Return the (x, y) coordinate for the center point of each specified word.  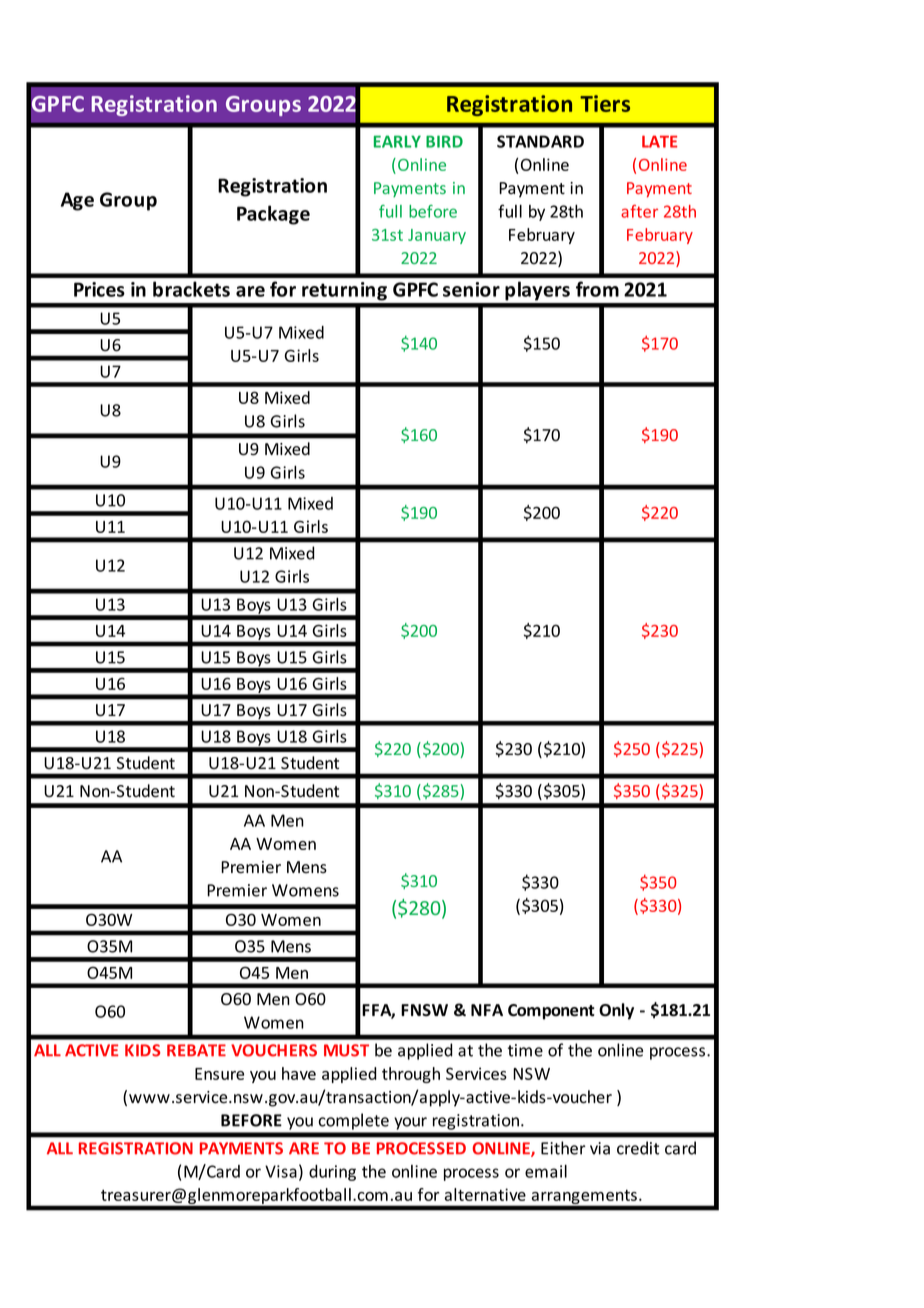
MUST (346, 1050)
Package (273, 215)
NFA (487, 1010)
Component (551, 1012)
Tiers (605, 103)
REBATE (196, 1050)
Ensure (219, 1074)
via (600, 1148)
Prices (99, 289)
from (597, 289)
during (332, 1173)
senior (471, 289)
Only (616, 1011)
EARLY (397, 141)
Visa (281, 1171)
